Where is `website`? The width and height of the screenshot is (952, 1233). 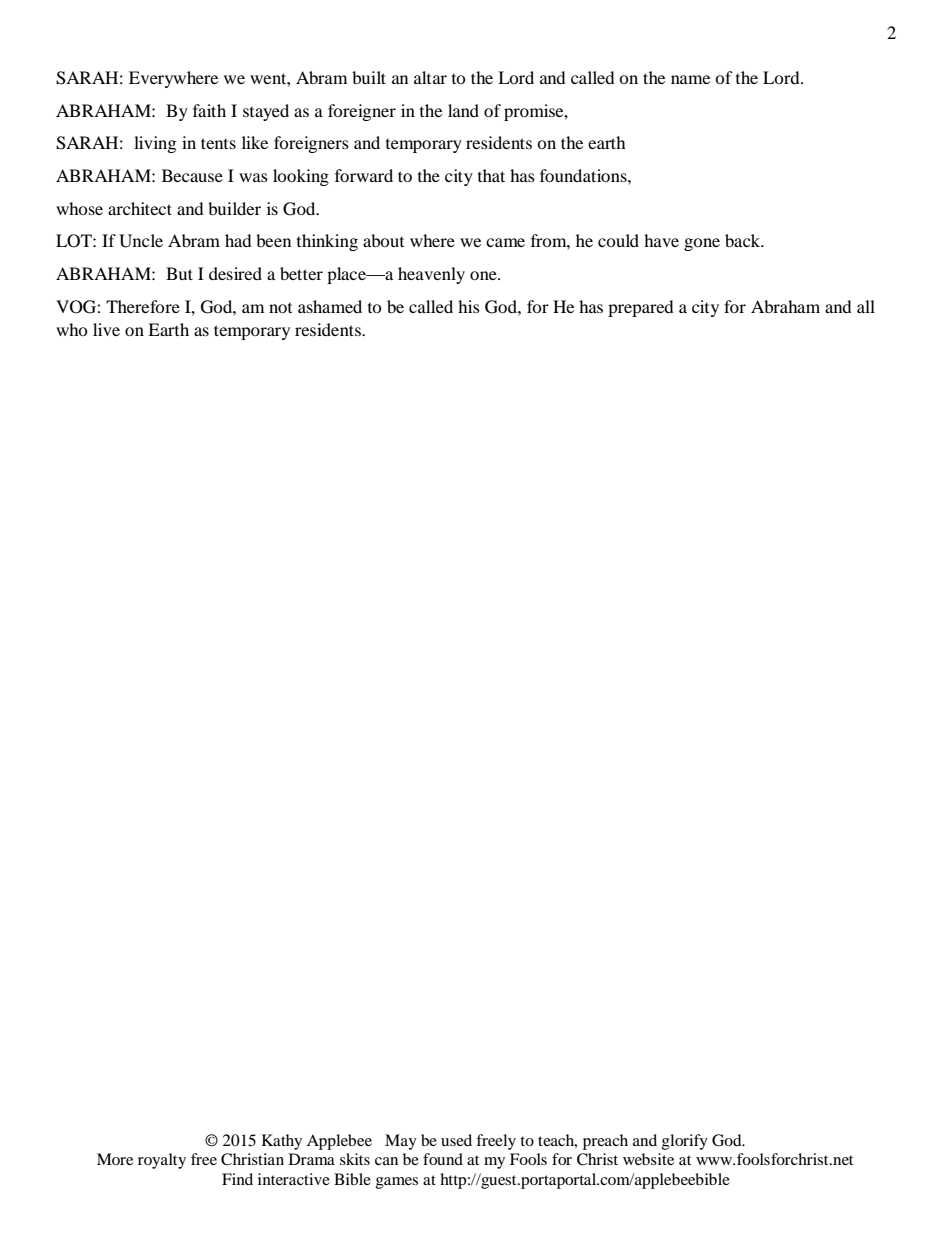 website is located at coordinates (648, 1159).
